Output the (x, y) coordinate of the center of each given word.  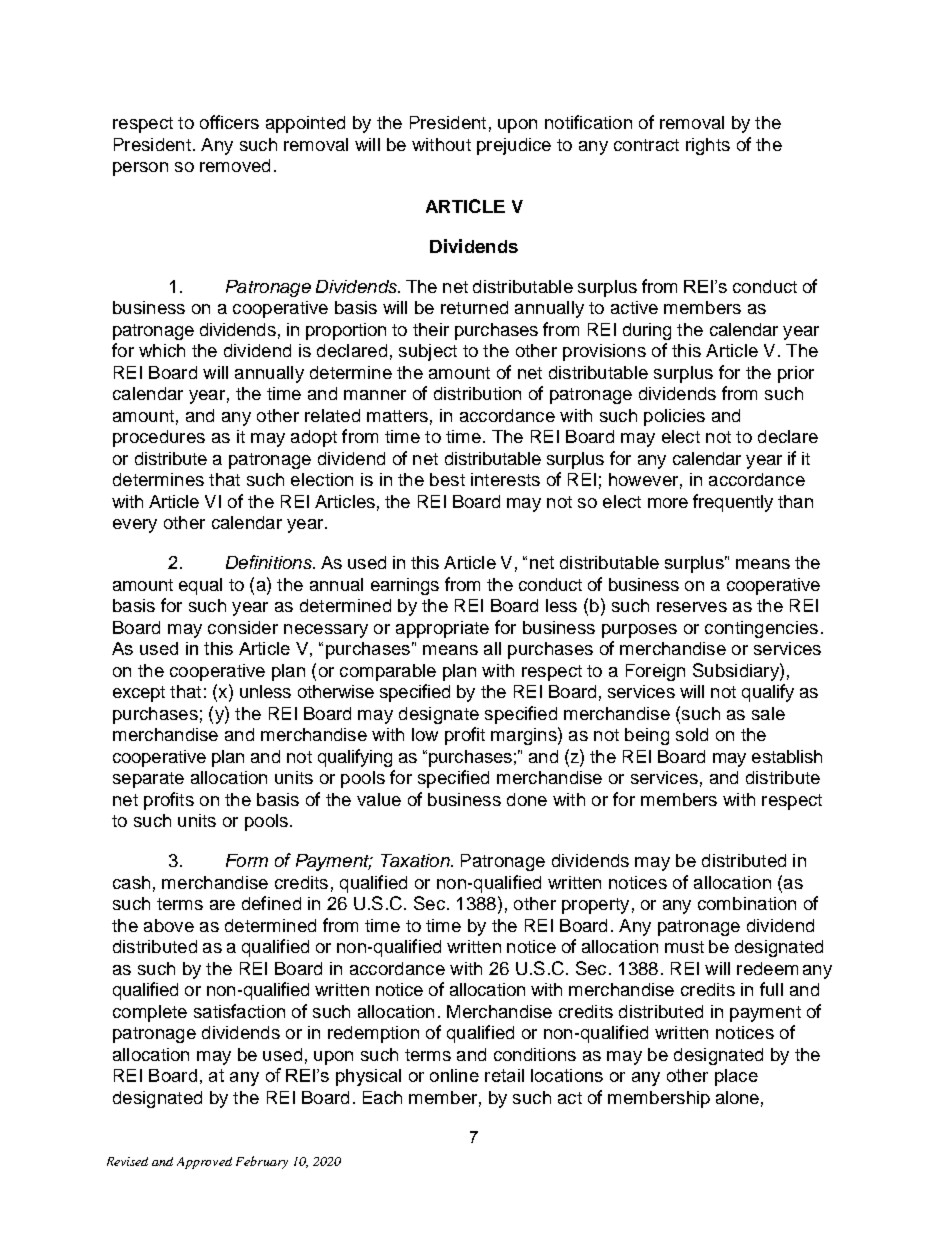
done (527, 799)
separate (148, 780)
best (447, 479)
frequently (733, 503)
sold (692, 734)
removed (235, 165)
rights (708, 146)
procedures (159, 438)
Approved (204, 1163)
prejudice (514, 146)
